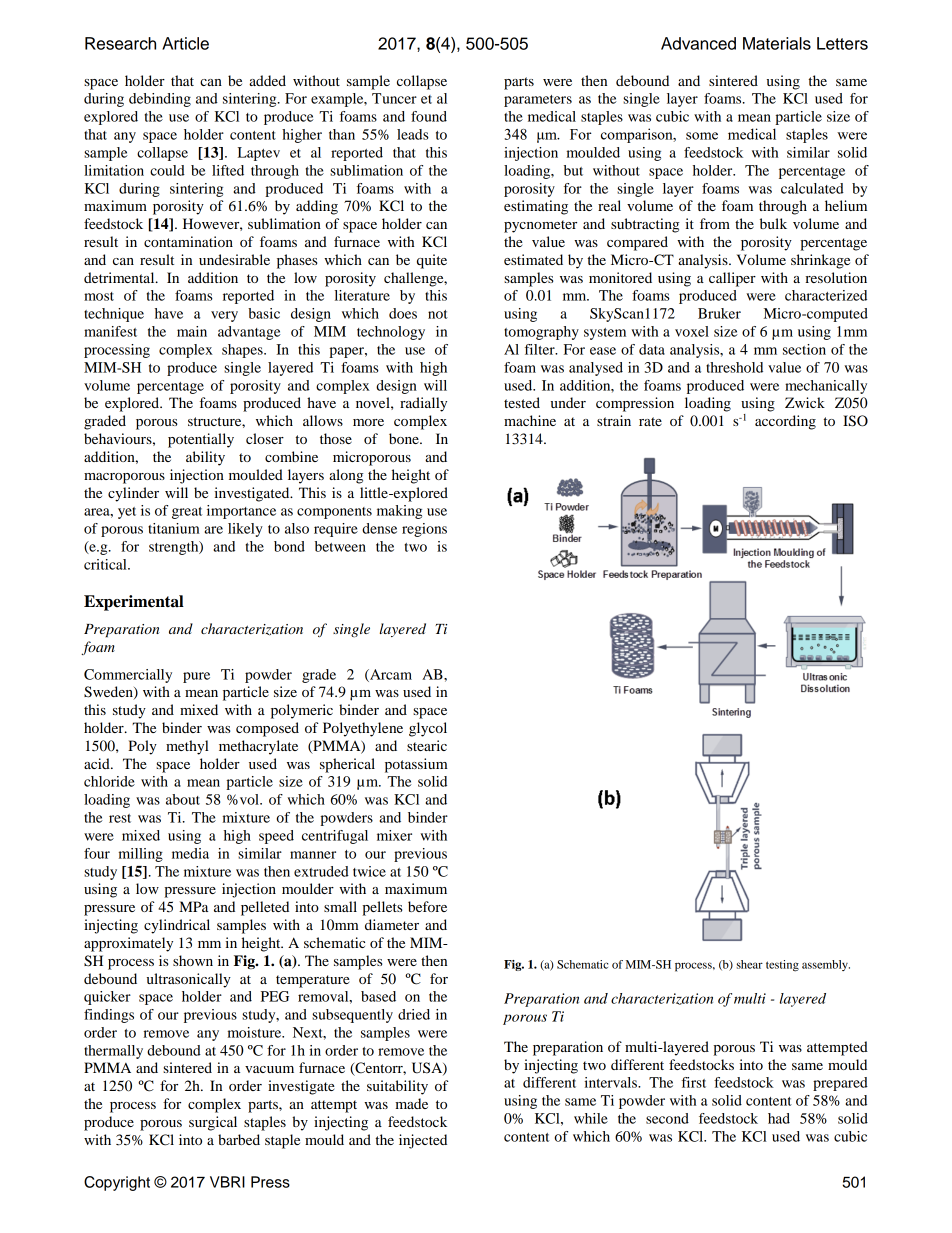 The image size is (952, 1233). Describe the element at coordinates (785, 422) in the page. I see `according` at that location.
